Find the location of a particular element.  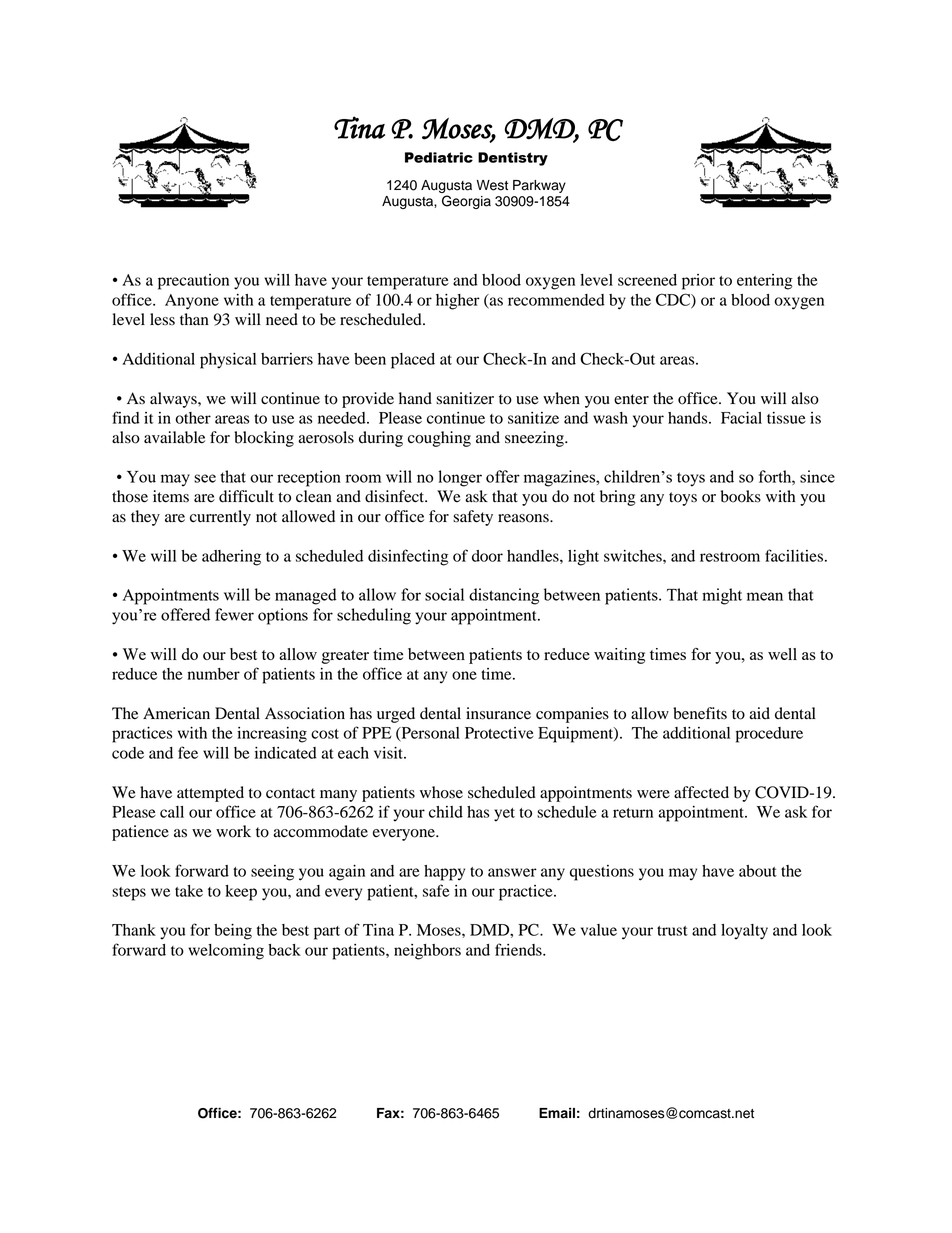

West is located at coordinates (492, 185).
